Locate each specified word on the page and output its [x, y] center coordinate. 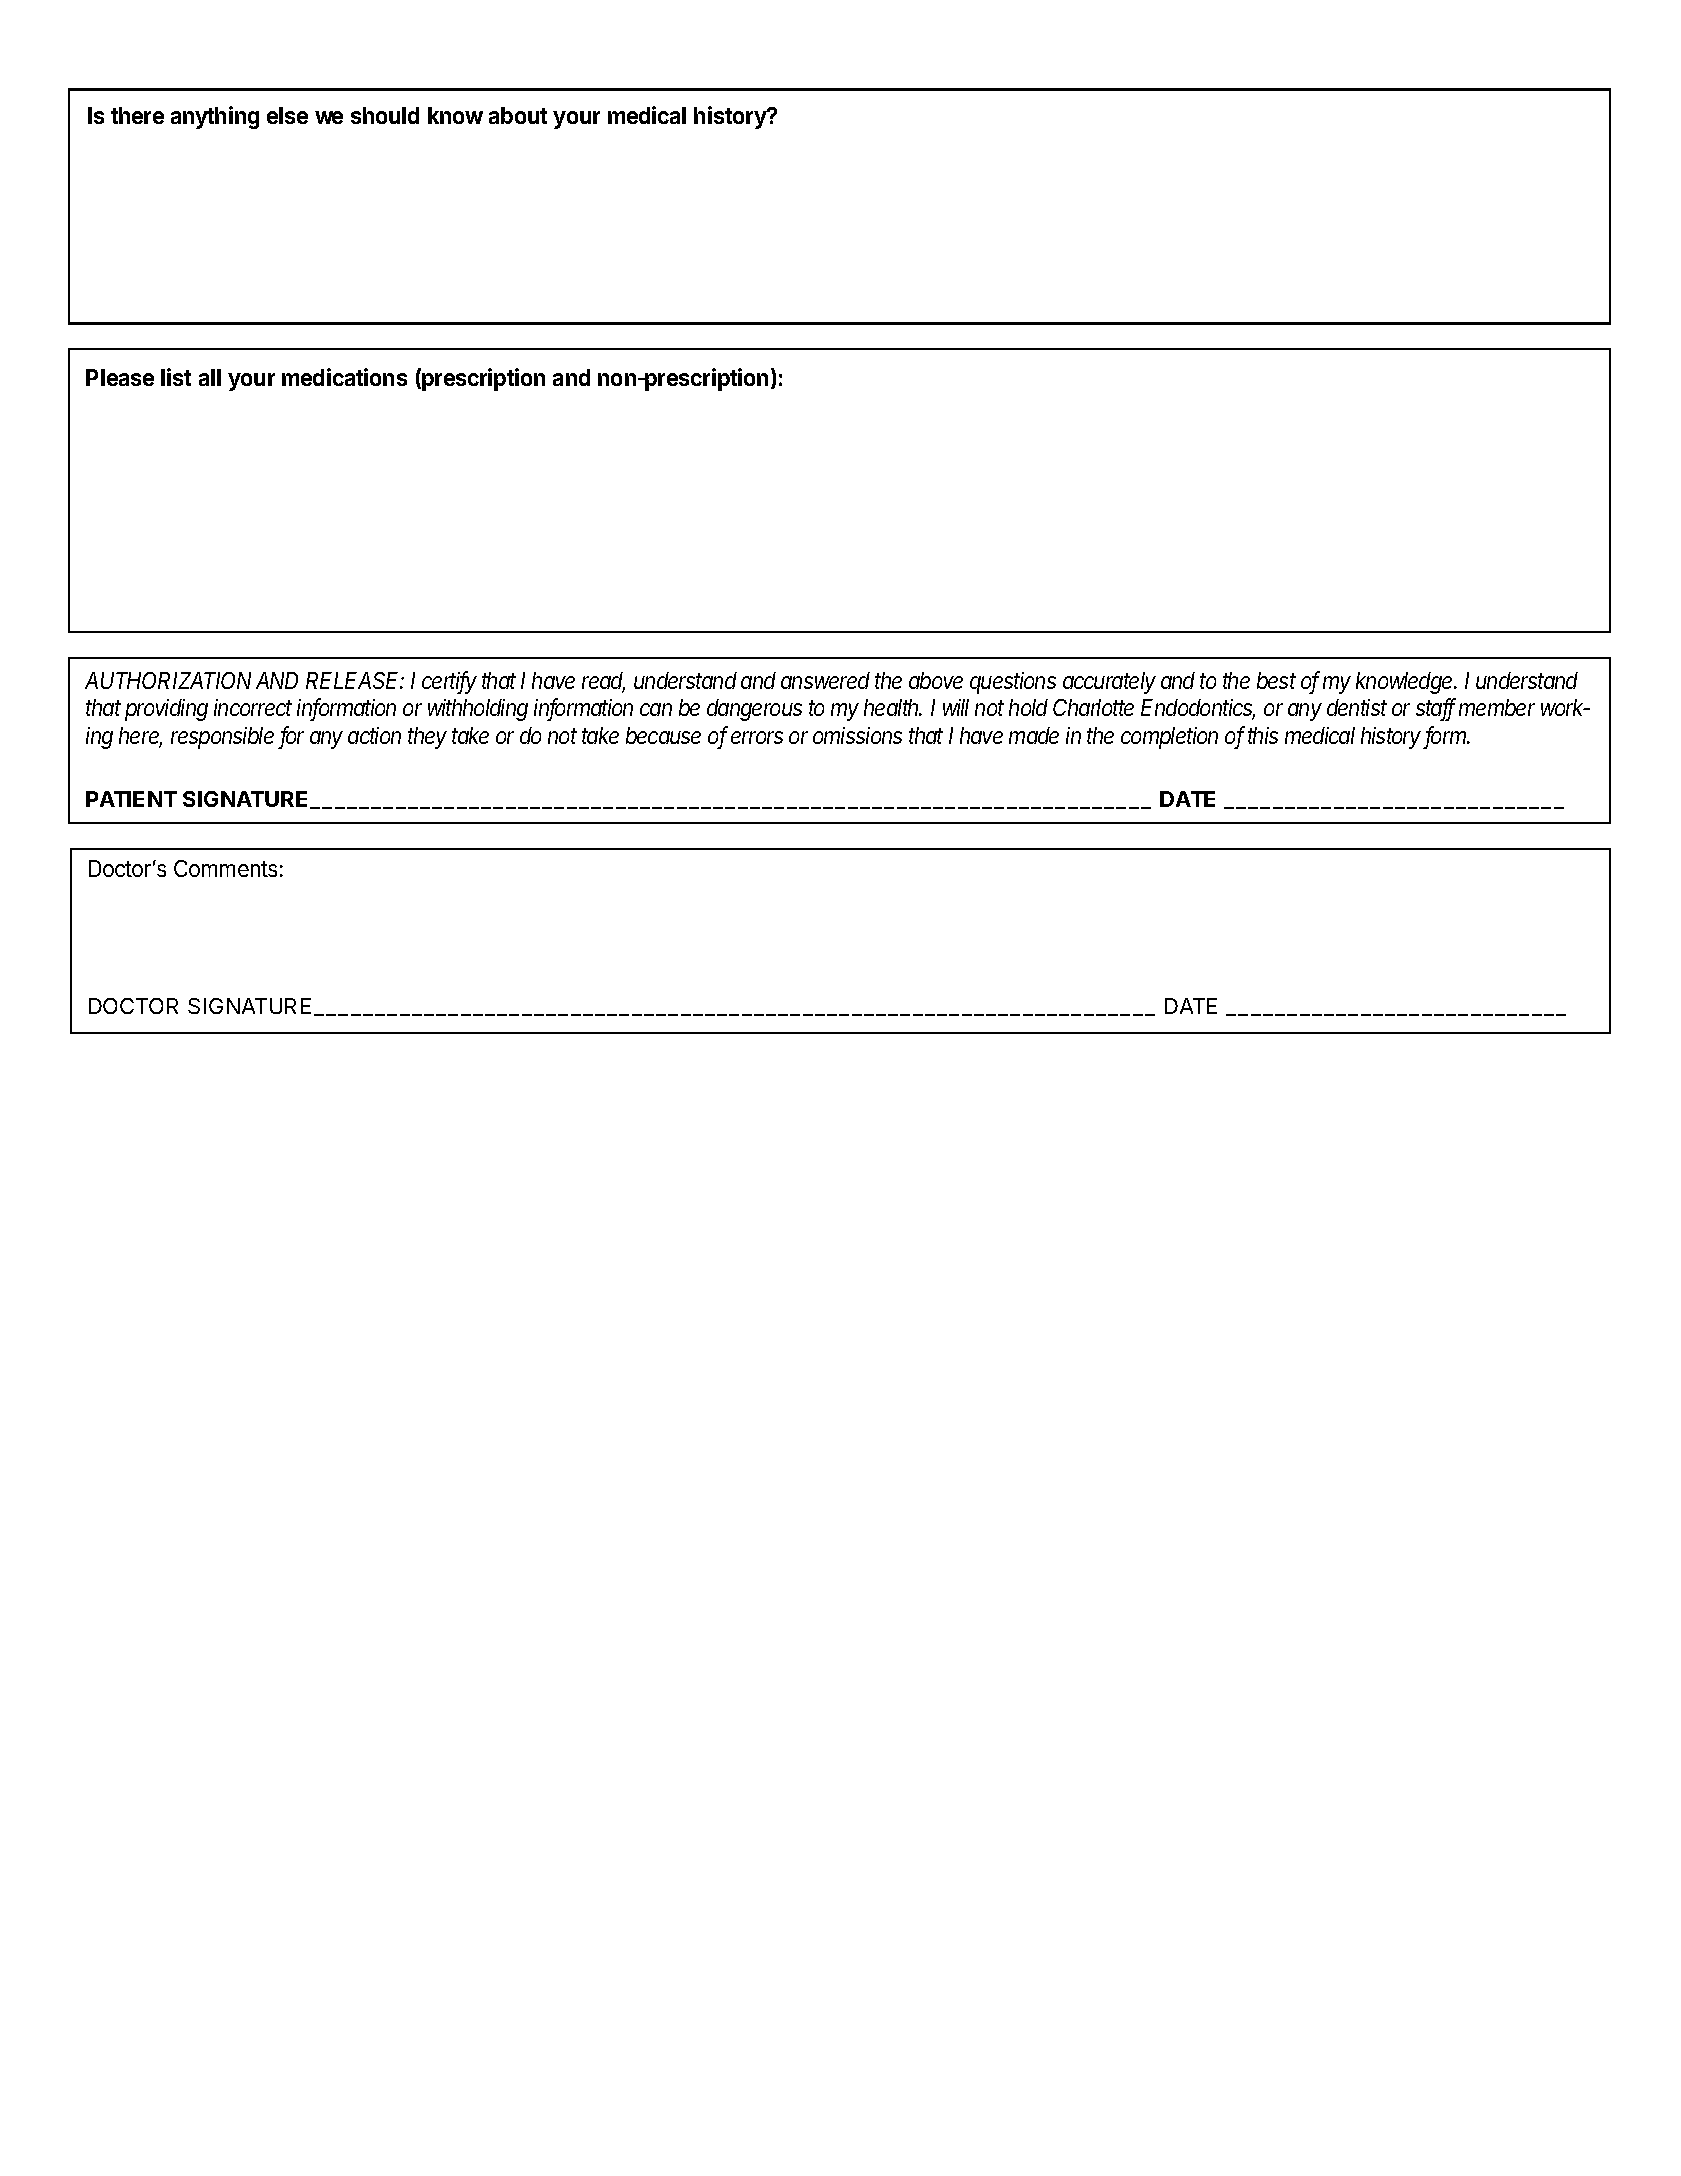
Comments [225, 868]
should [385, 115]
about [518, 115]
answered [825, 680]
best [1276, 680]
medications [344, 377]
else [287, 115]
